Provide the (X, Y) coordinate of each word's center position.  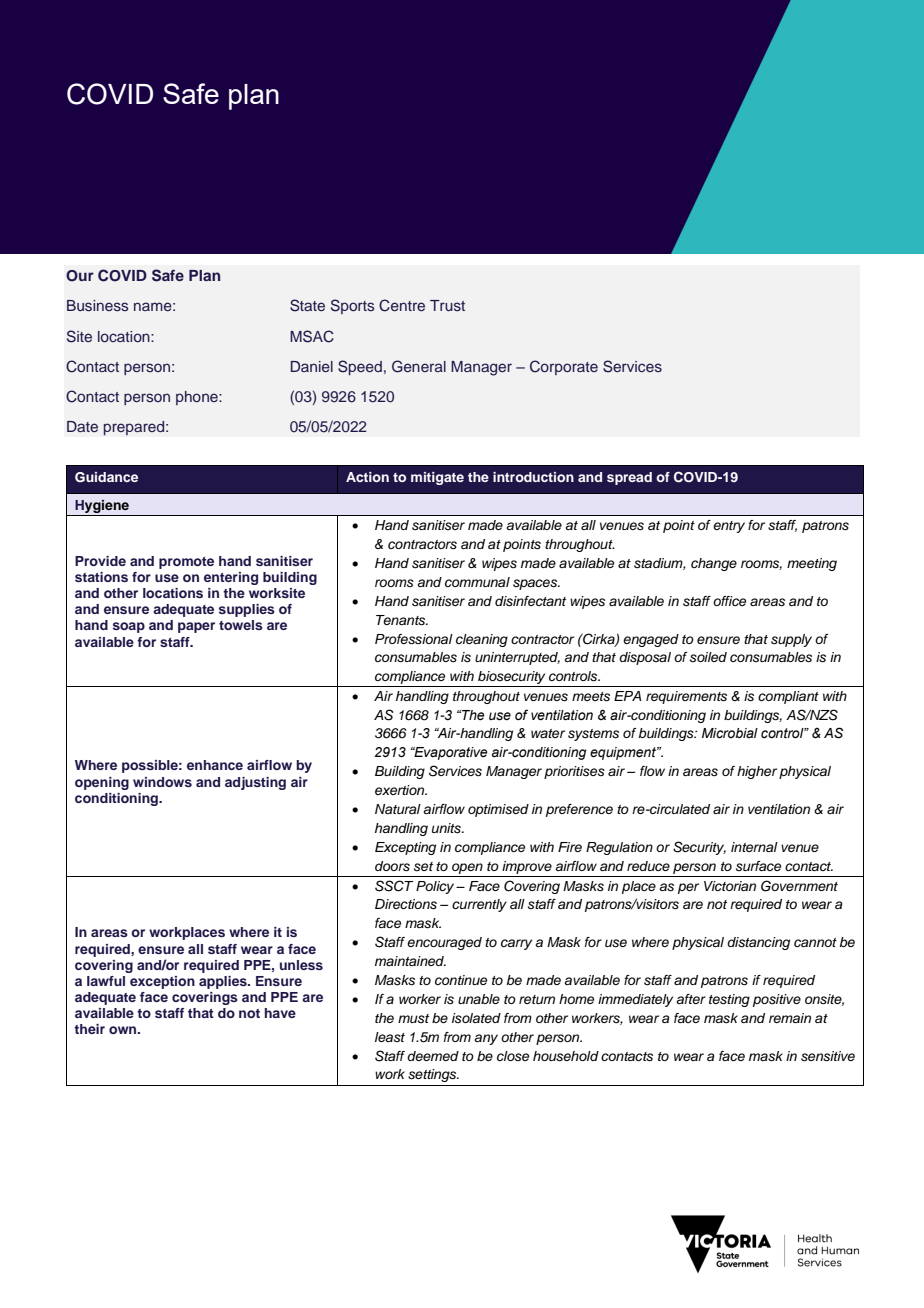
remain (790, 1018)
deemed (433, 1056)
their (89, 1029)
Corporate (564, 367)
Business (98, 306)
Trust (447, 305)
